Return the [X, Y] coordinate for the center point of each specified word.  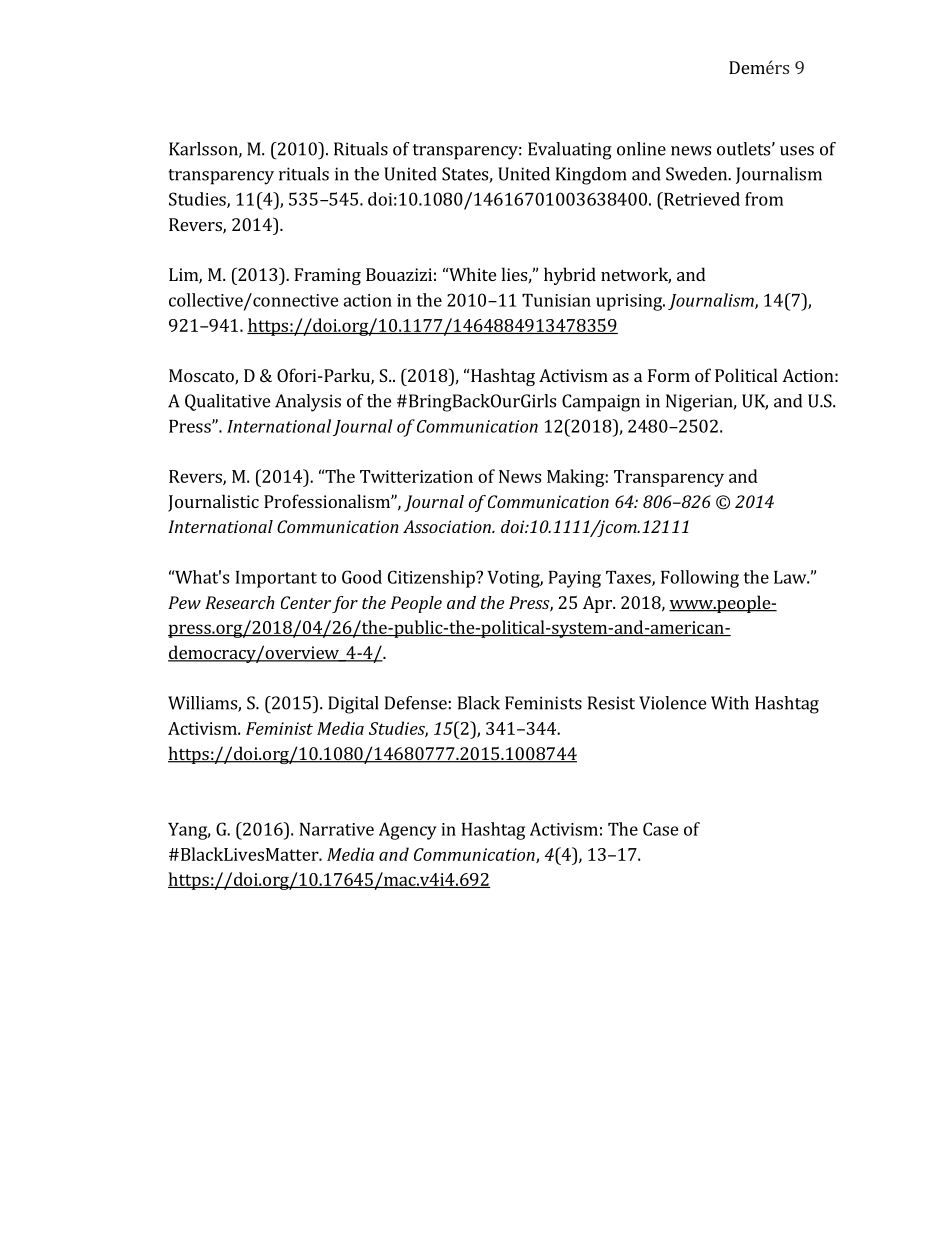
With [730, 703]
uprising [630, 302]
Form [669, 375]
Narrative [336, 829]
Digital [353, 705]
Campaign [601, 403]
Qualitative [227, 402]
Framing [327, 276]
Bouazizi [399, 274]
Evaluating [570, 151]
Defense [416, 703]
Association [448, 526]
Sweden [697, 174]
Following [700, 579]
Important [276, 579]
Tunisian [556, 300]
